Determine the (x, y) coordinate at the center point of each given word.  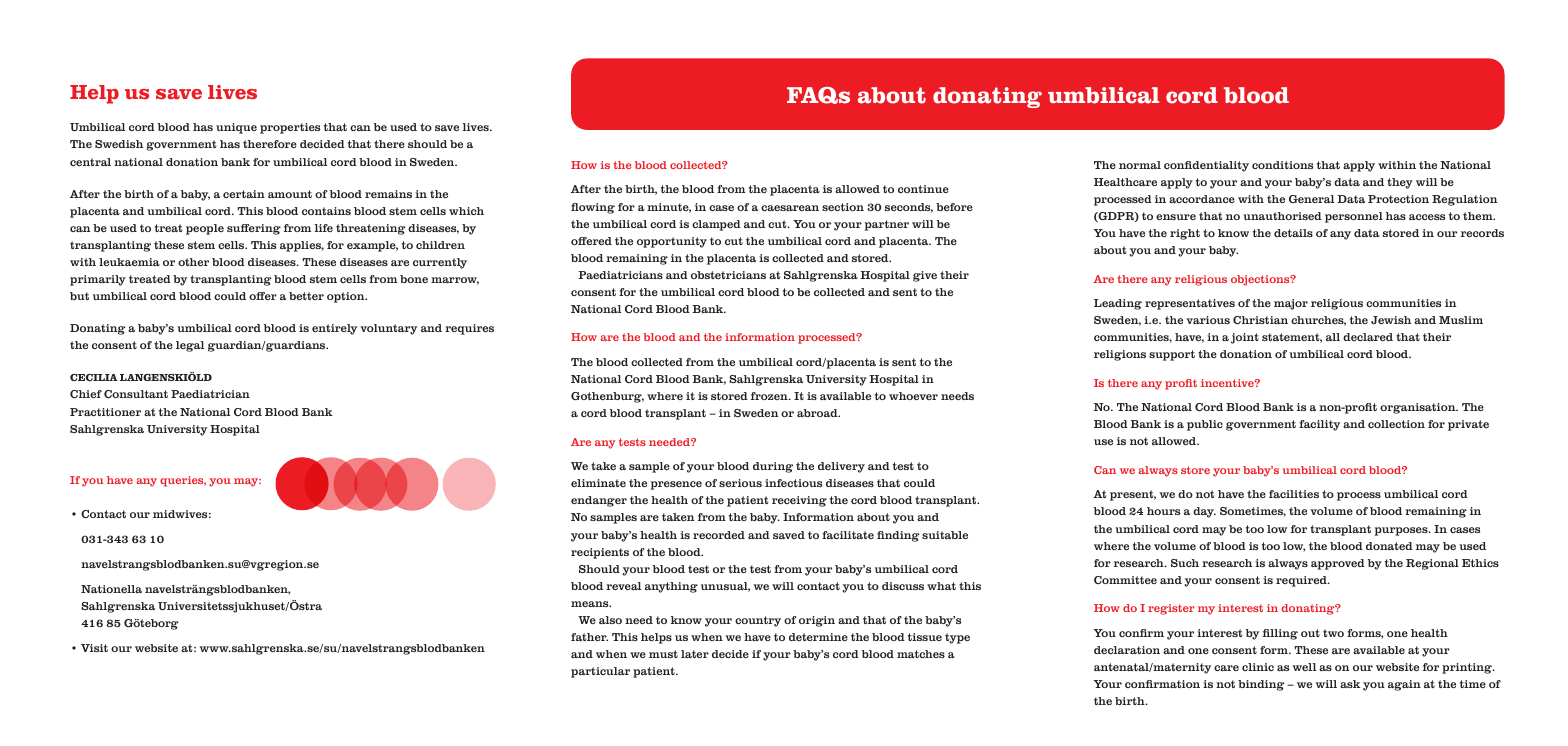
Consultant (136, 394)
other (193, 262)
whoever (913, 396)
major (1291, 304)
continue (923, 189)
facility (1319, 425)
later (695, 654)
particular (600, 672)
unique (236, 128)
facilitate (848, 535)
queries (183, 481)
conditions (1282, 165)
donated (1389, 546)
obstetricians (728, 275)
